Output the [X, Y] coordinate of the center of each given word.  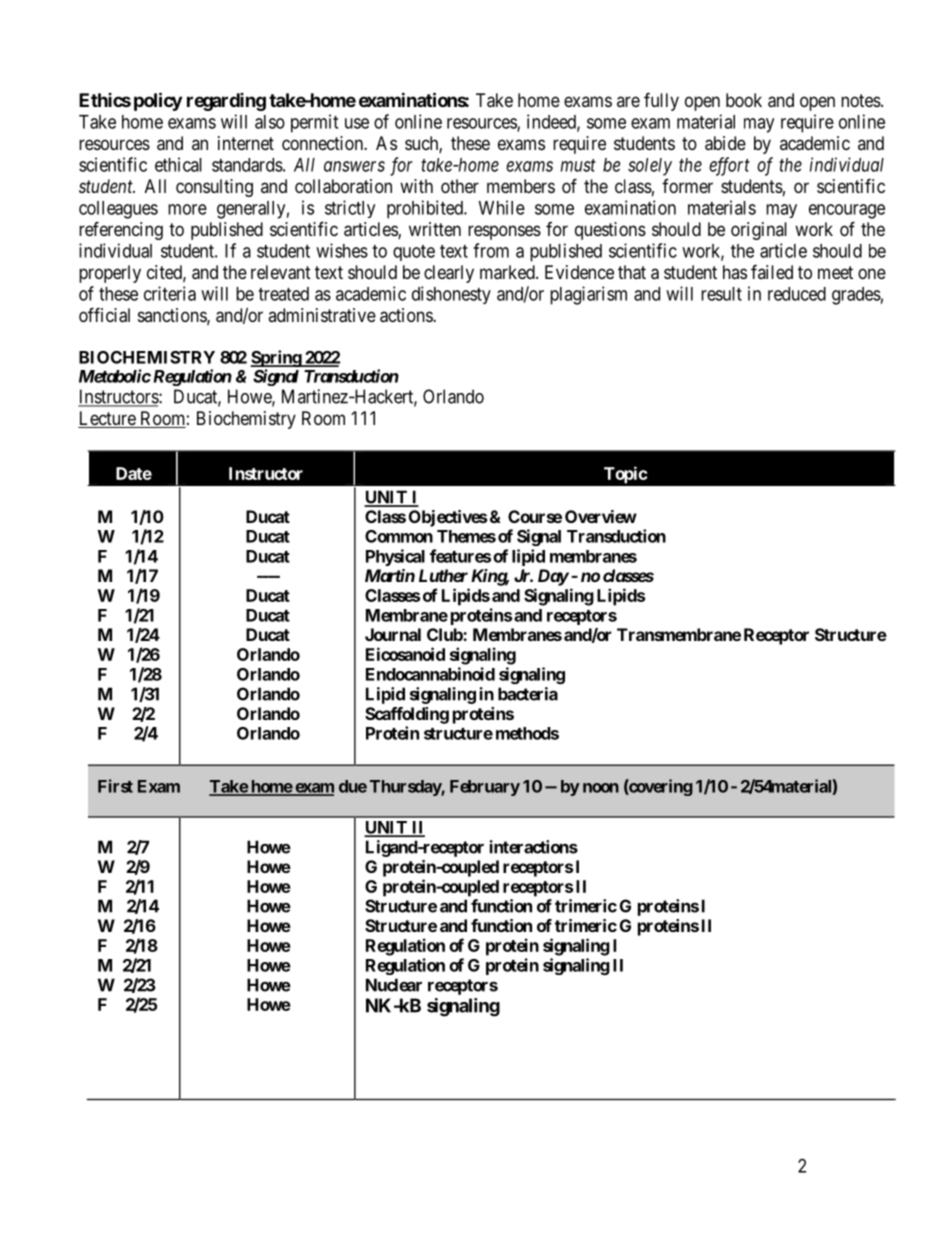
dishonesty [451, 295]
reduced [797, 294]
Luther [443, 575]
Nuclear [394, 985]
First [115, 786]
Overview [601, 516]
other [460, 186]
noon [601, 788]
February [485, 788]
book [744, 100]
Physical [395, 557]
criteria [170, 293]
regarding [226, 102]
